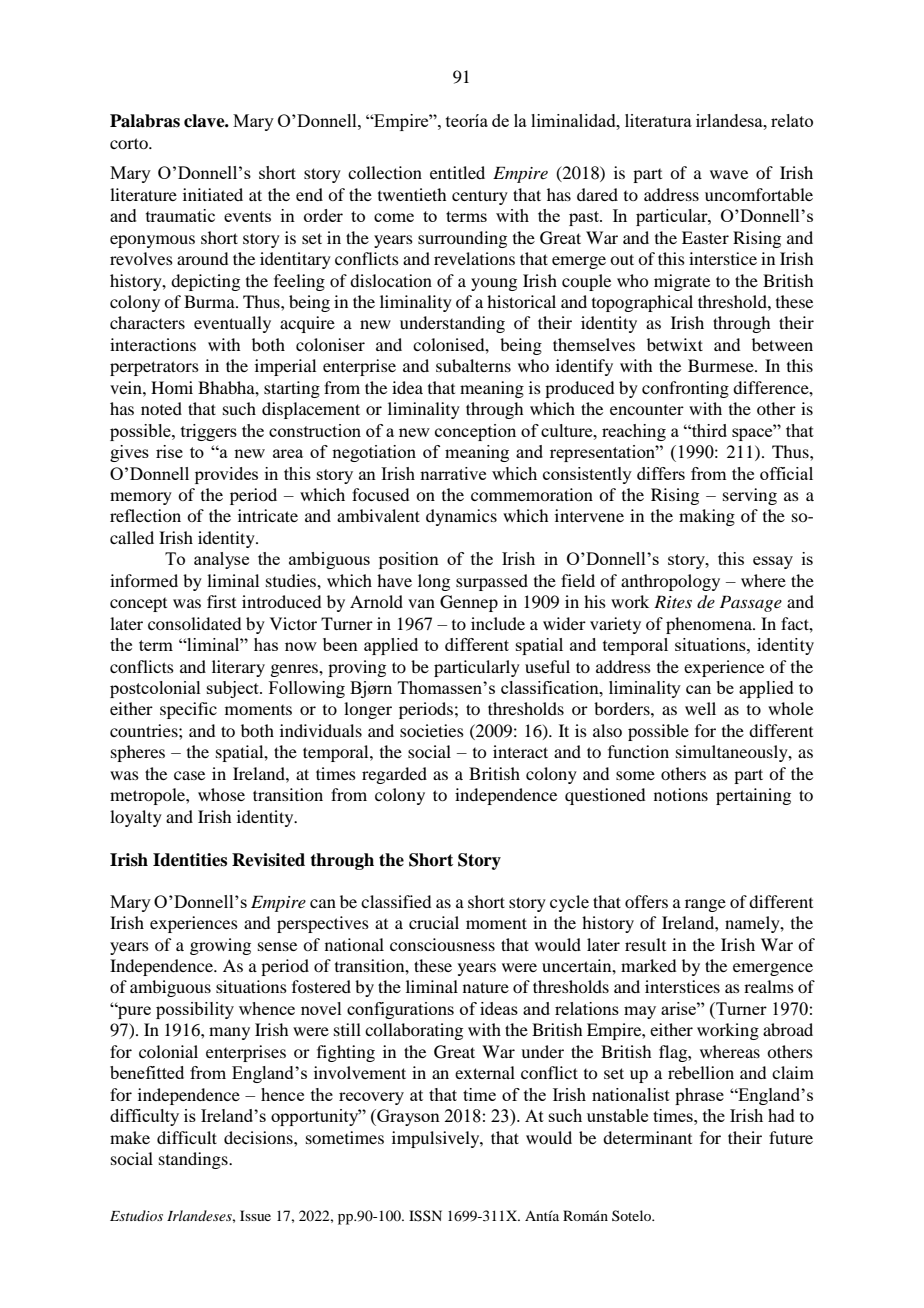 Image resolution: width=924 pixels, height=1308 pixels. Describe the element at coordinates (453, 473) in the screenshot. I see `narrative` at that location.
